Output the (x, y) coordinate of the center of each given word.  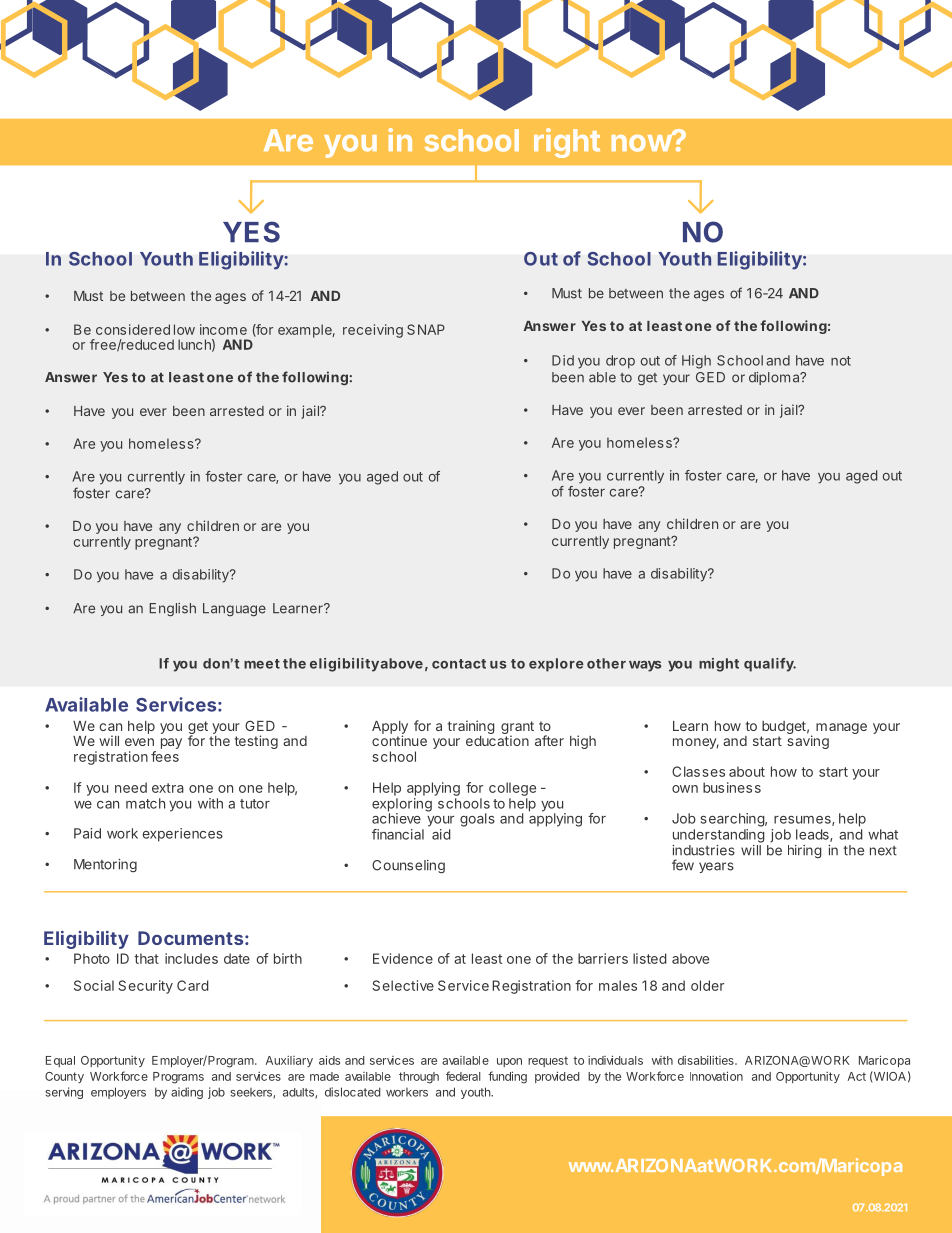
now (642, 142)
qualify (770, 665)
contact (459, 664)
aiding (187, 1093)
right (567, 143)
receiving (373, 331)
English (172, 609)
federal (463, 1076)
